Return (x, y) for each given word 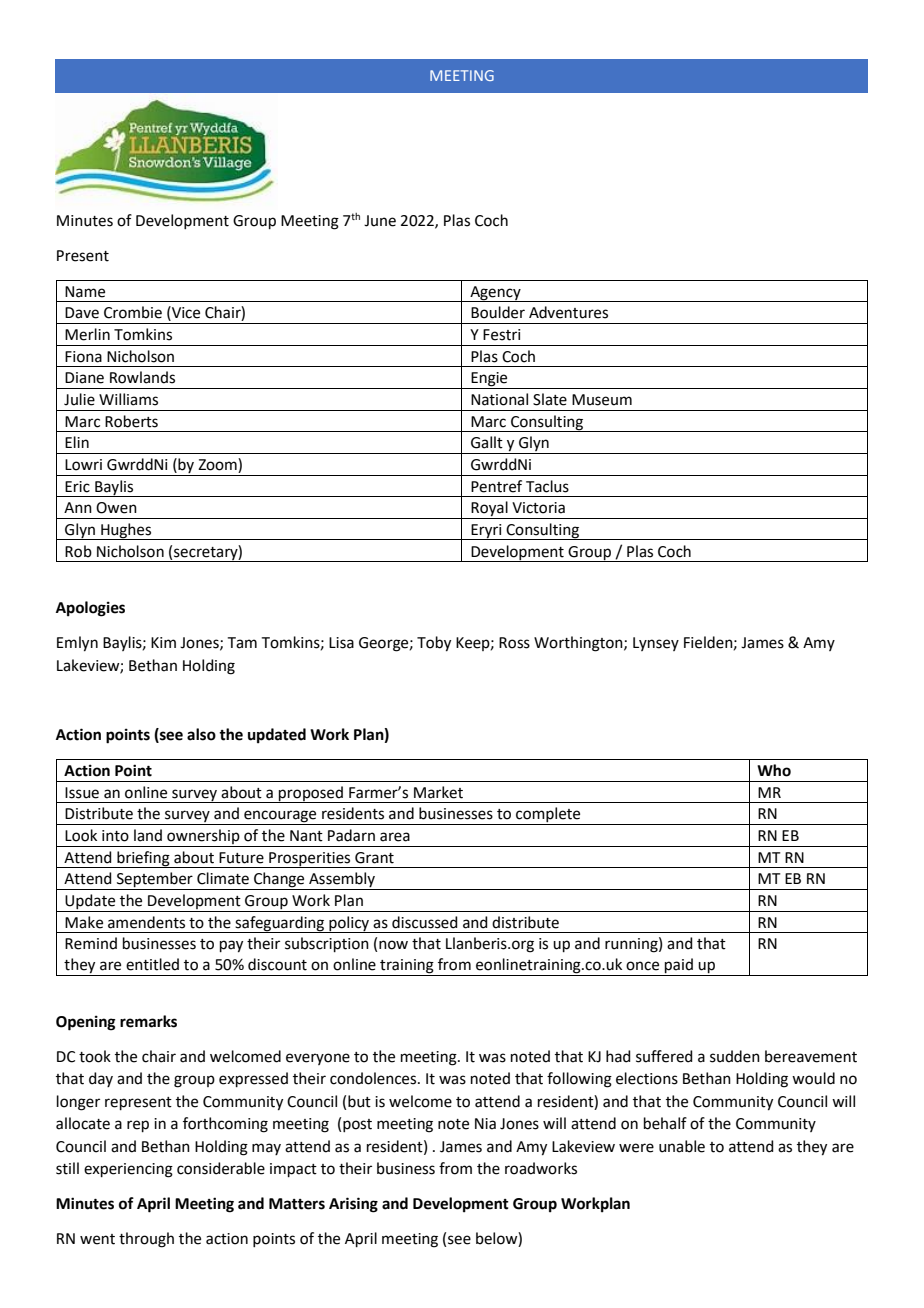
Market (438, 792)
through (146, 1240)
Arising (353, 1205)
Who (774, 770)
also (201, 734)
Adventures (568, 312)
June (380, 221)
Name (85, 292)
